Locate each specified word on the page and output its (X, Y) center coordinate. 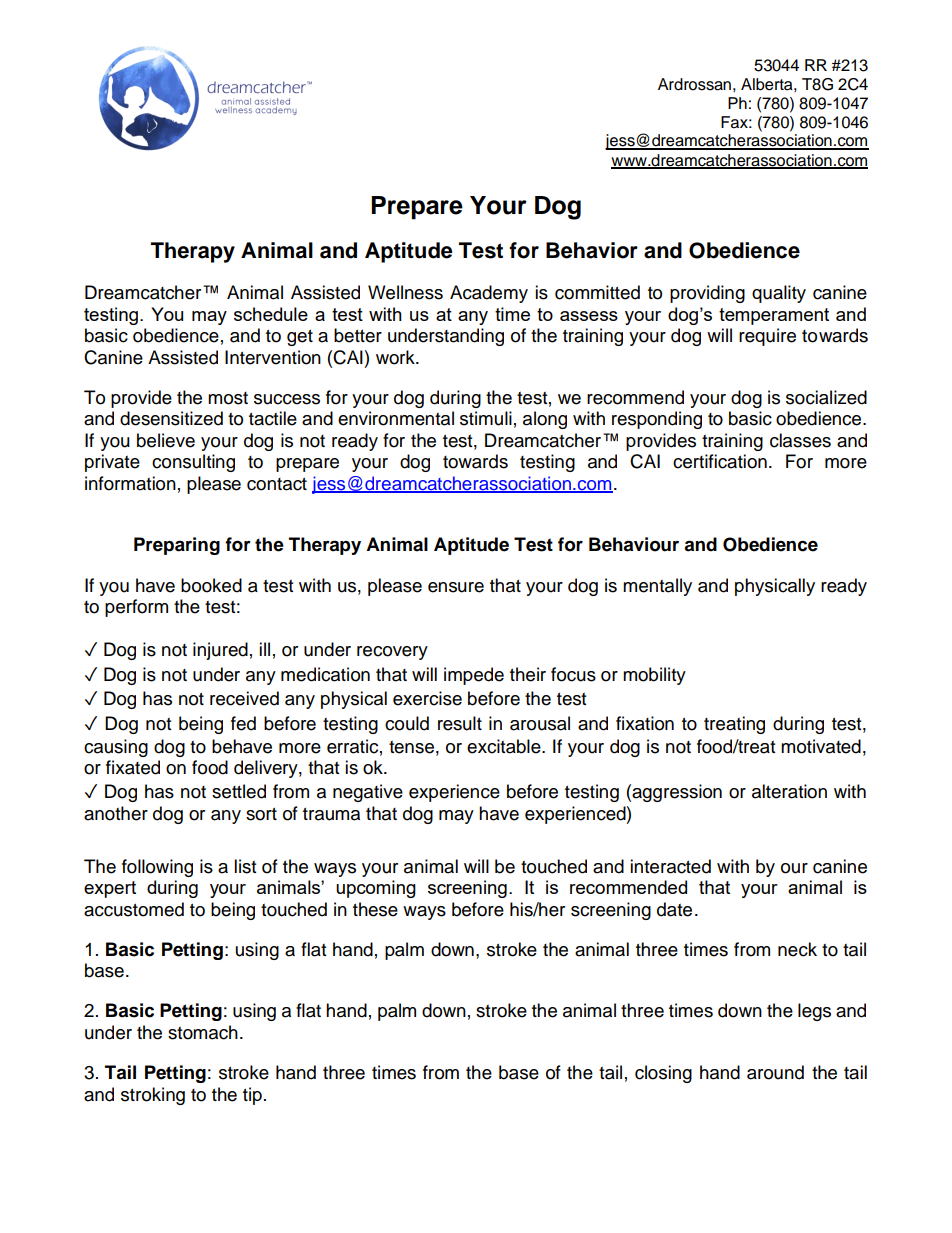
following (157, 868)
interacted (670, 866)
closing (663, 1074)
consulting (193, 463)
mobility (654, 676)
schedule (271, 314)
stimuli (486, 418)
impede (474, 676)
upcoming (376, 889)
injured (220, 651)
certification (720, 461)
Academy (489, 294)
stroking (153, 1096)
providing (707, 294)
